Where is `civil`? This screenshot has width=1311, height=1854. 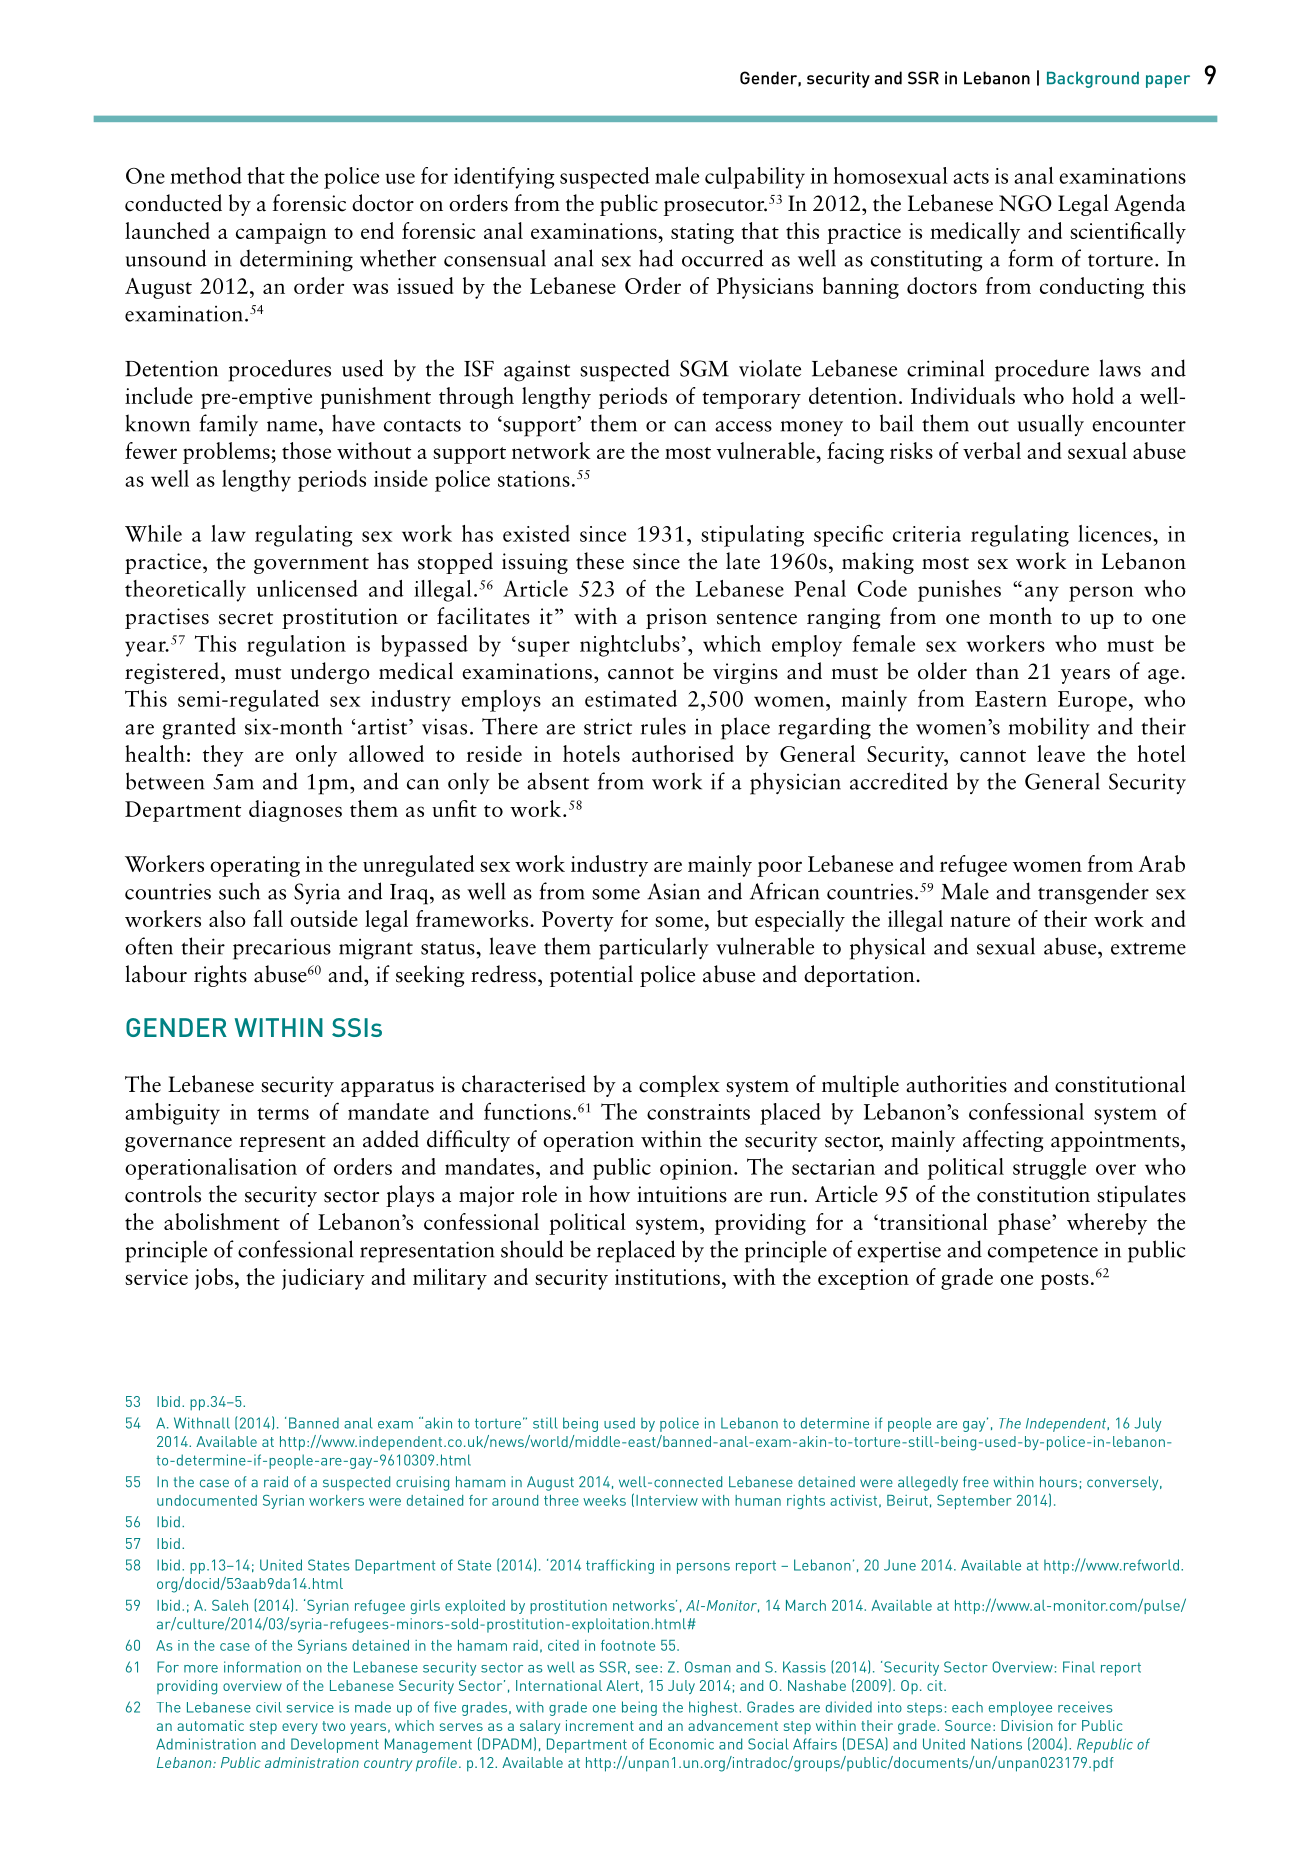 civil is located at coordinates (269, 1707).
